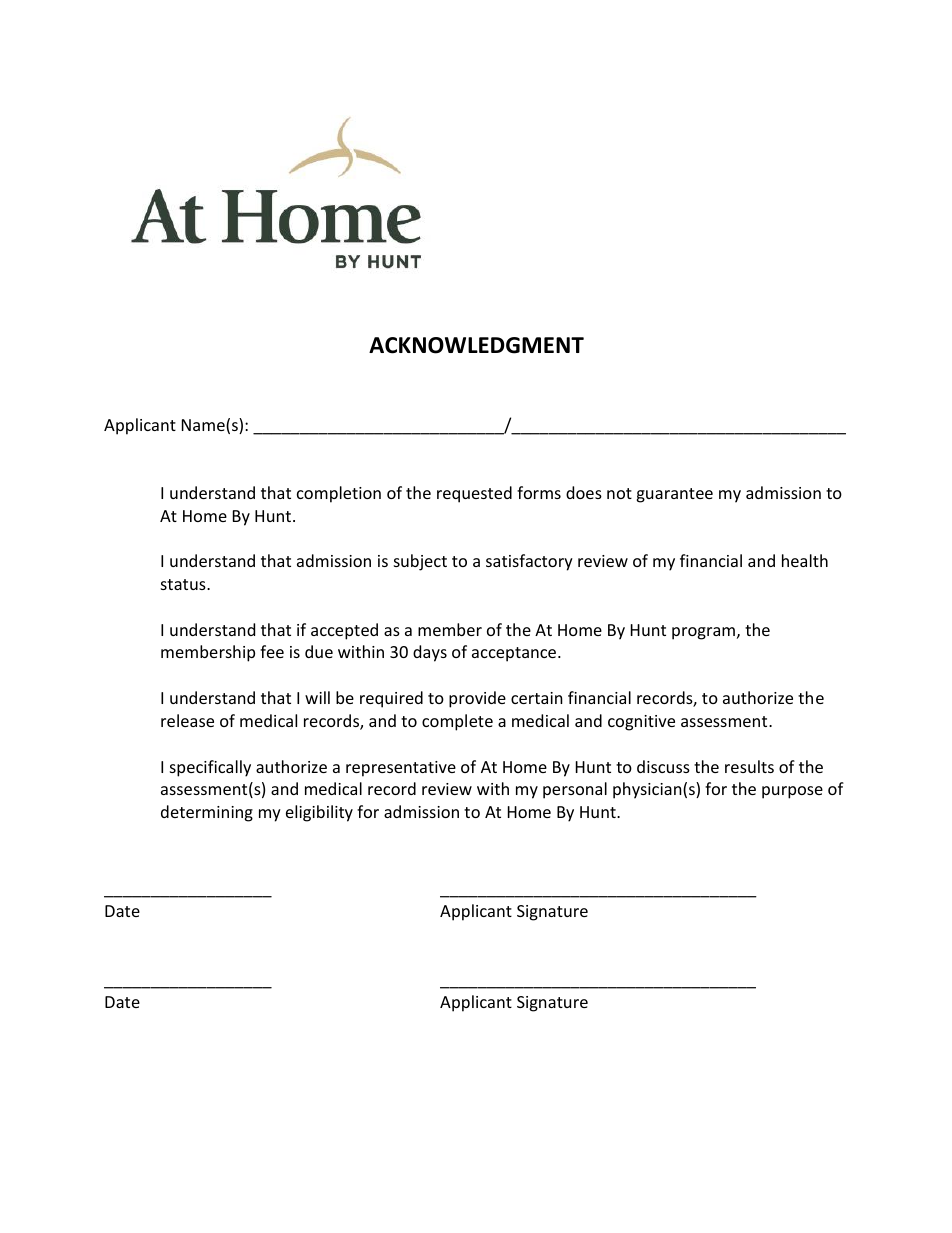  Describe the element at coordinates (474, 494) in the screenshot. I see `requested` at that location.
